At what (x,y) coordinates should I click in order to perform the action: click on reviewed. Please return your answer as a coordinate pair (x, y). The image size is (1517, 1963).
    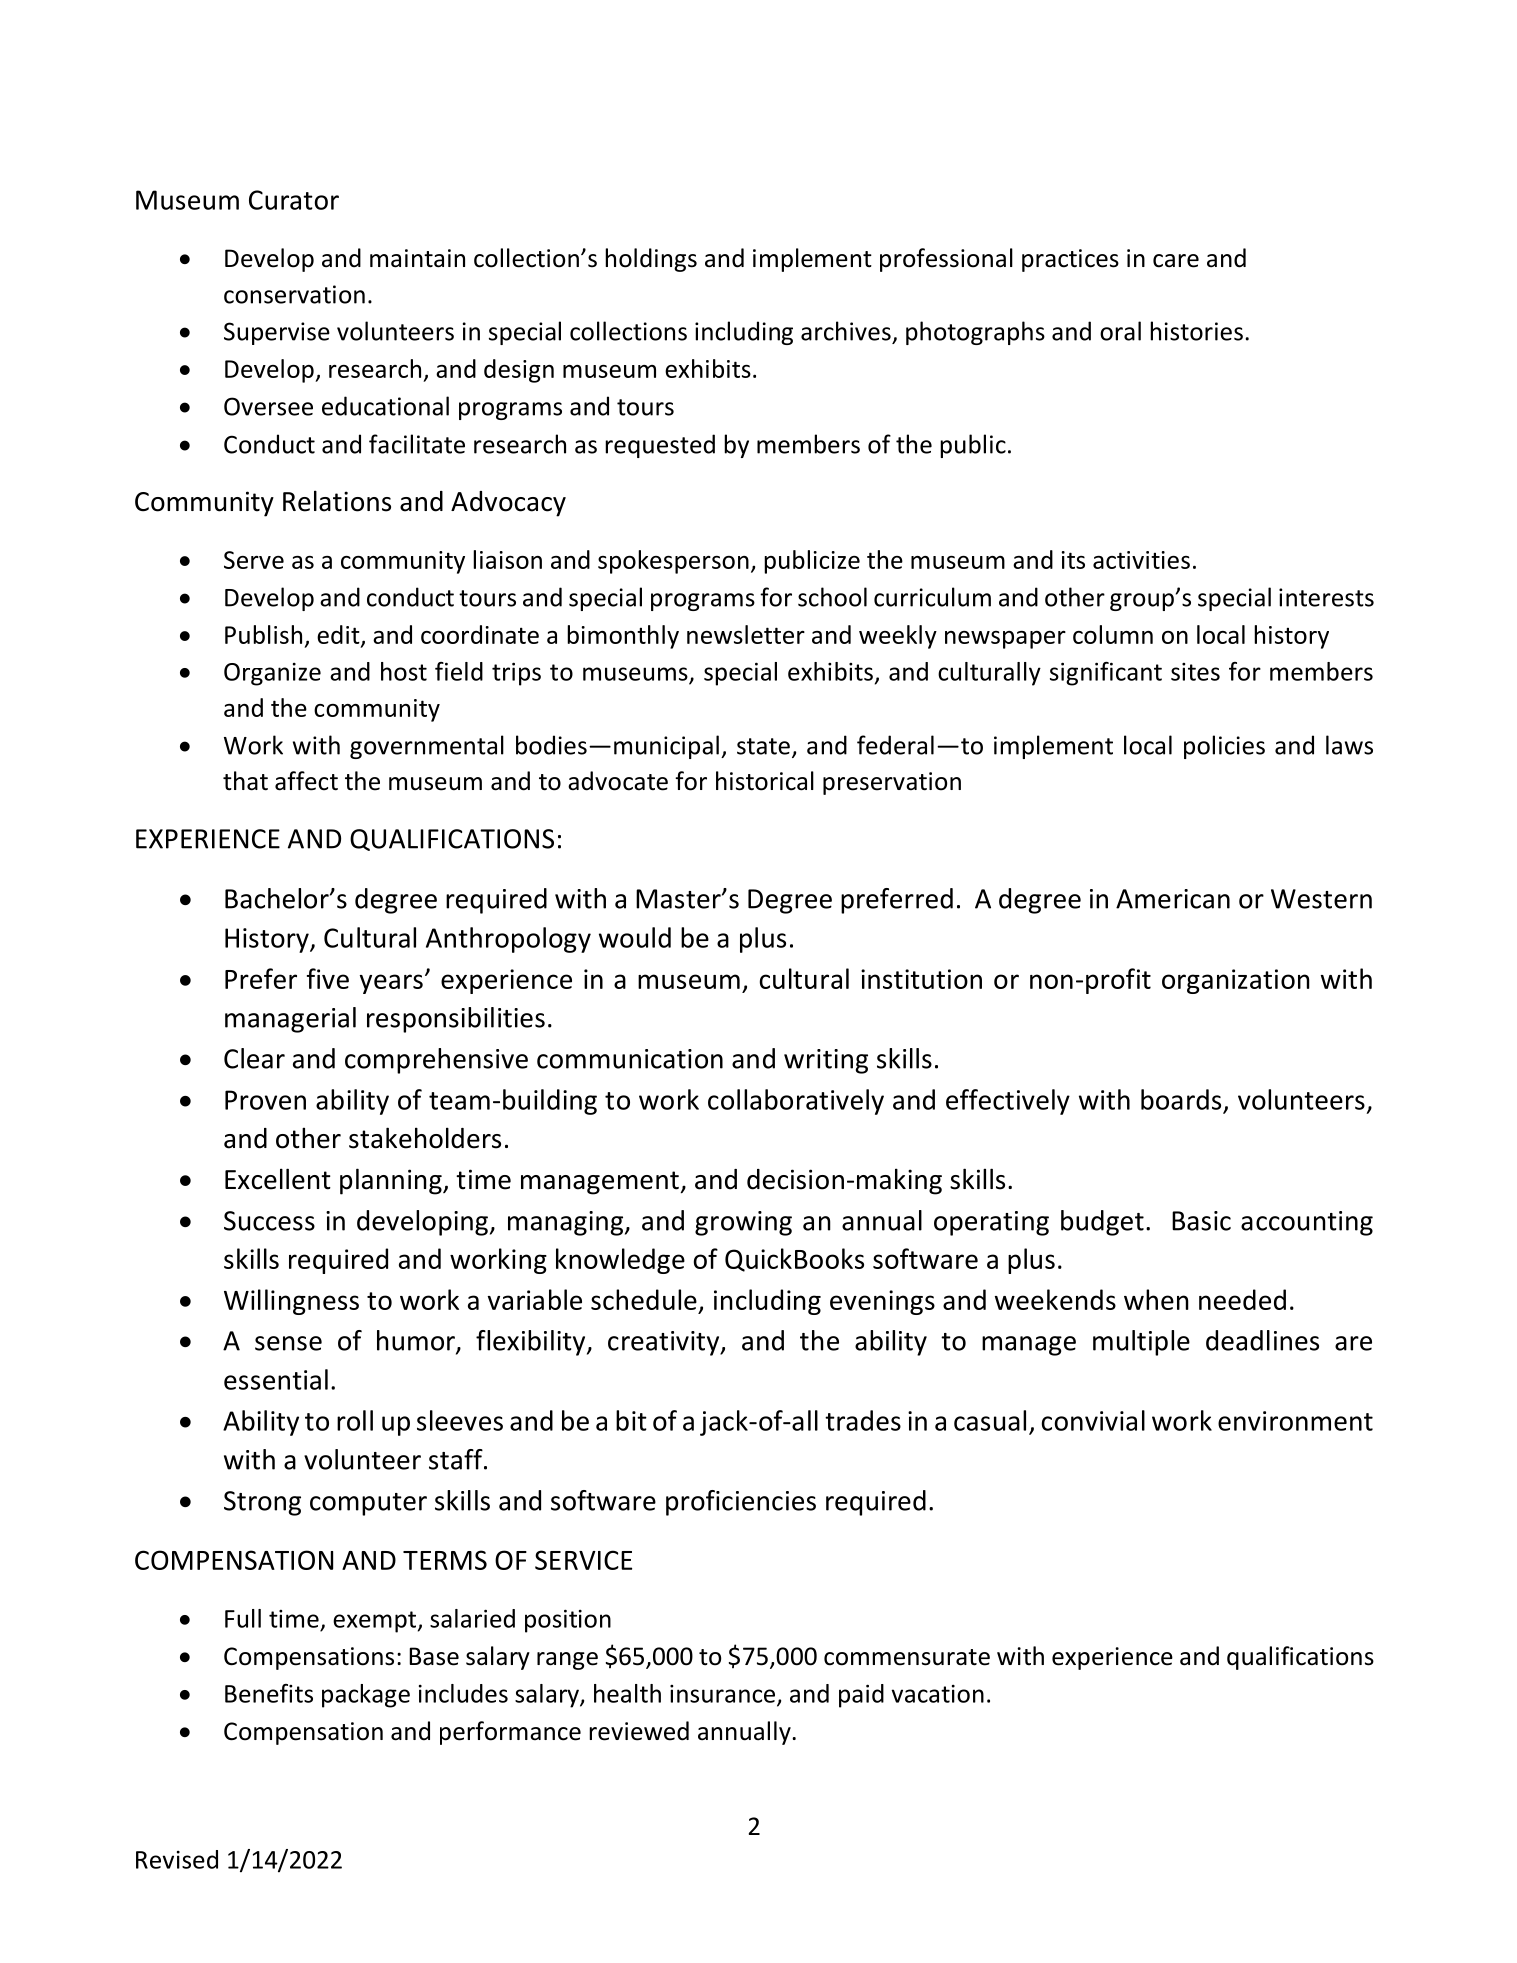
    Looking at the image, I should click on (639, 1731).
